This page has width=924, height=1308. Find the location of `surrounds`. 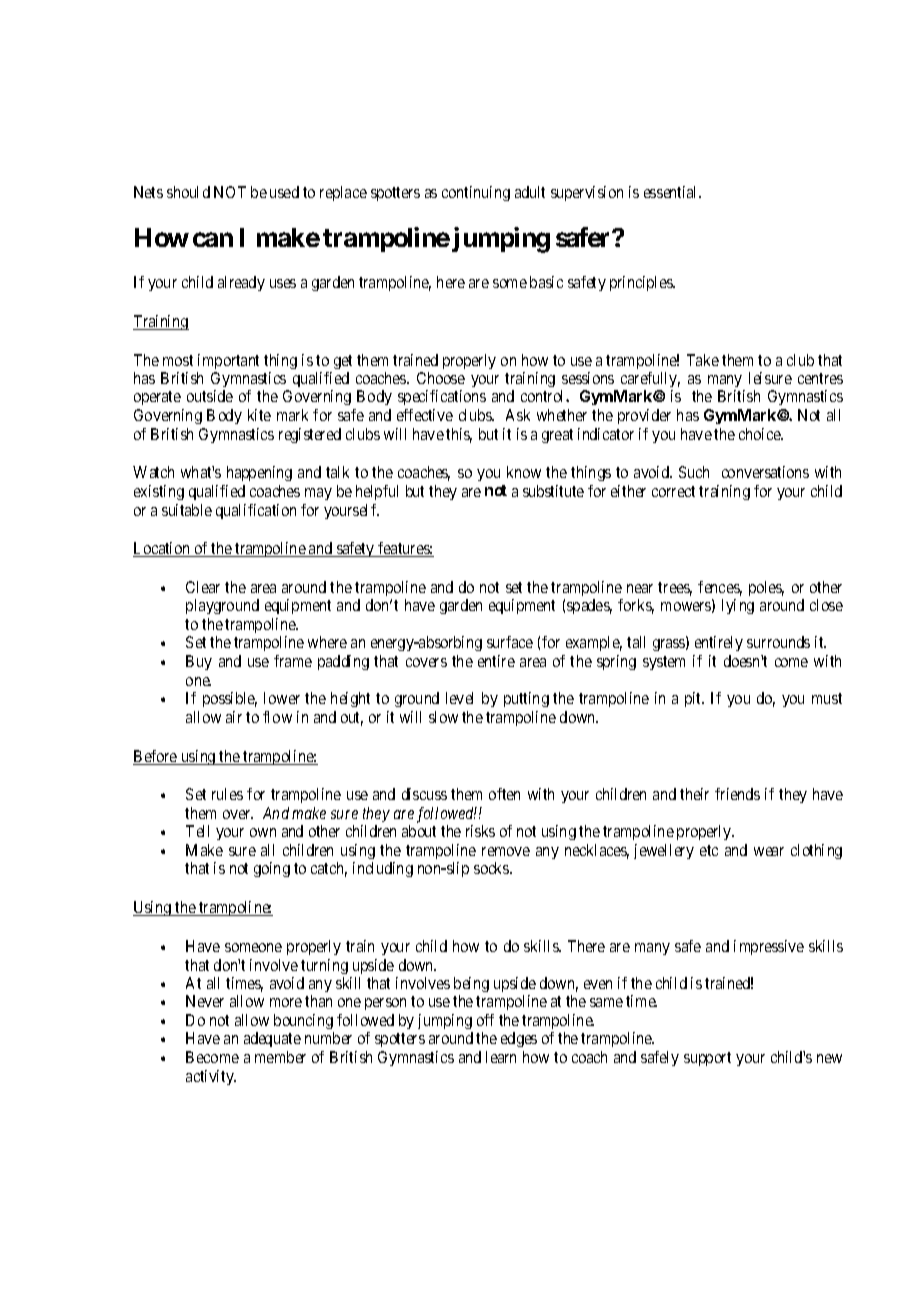

surrounds is located at coordinates (778, 642).
